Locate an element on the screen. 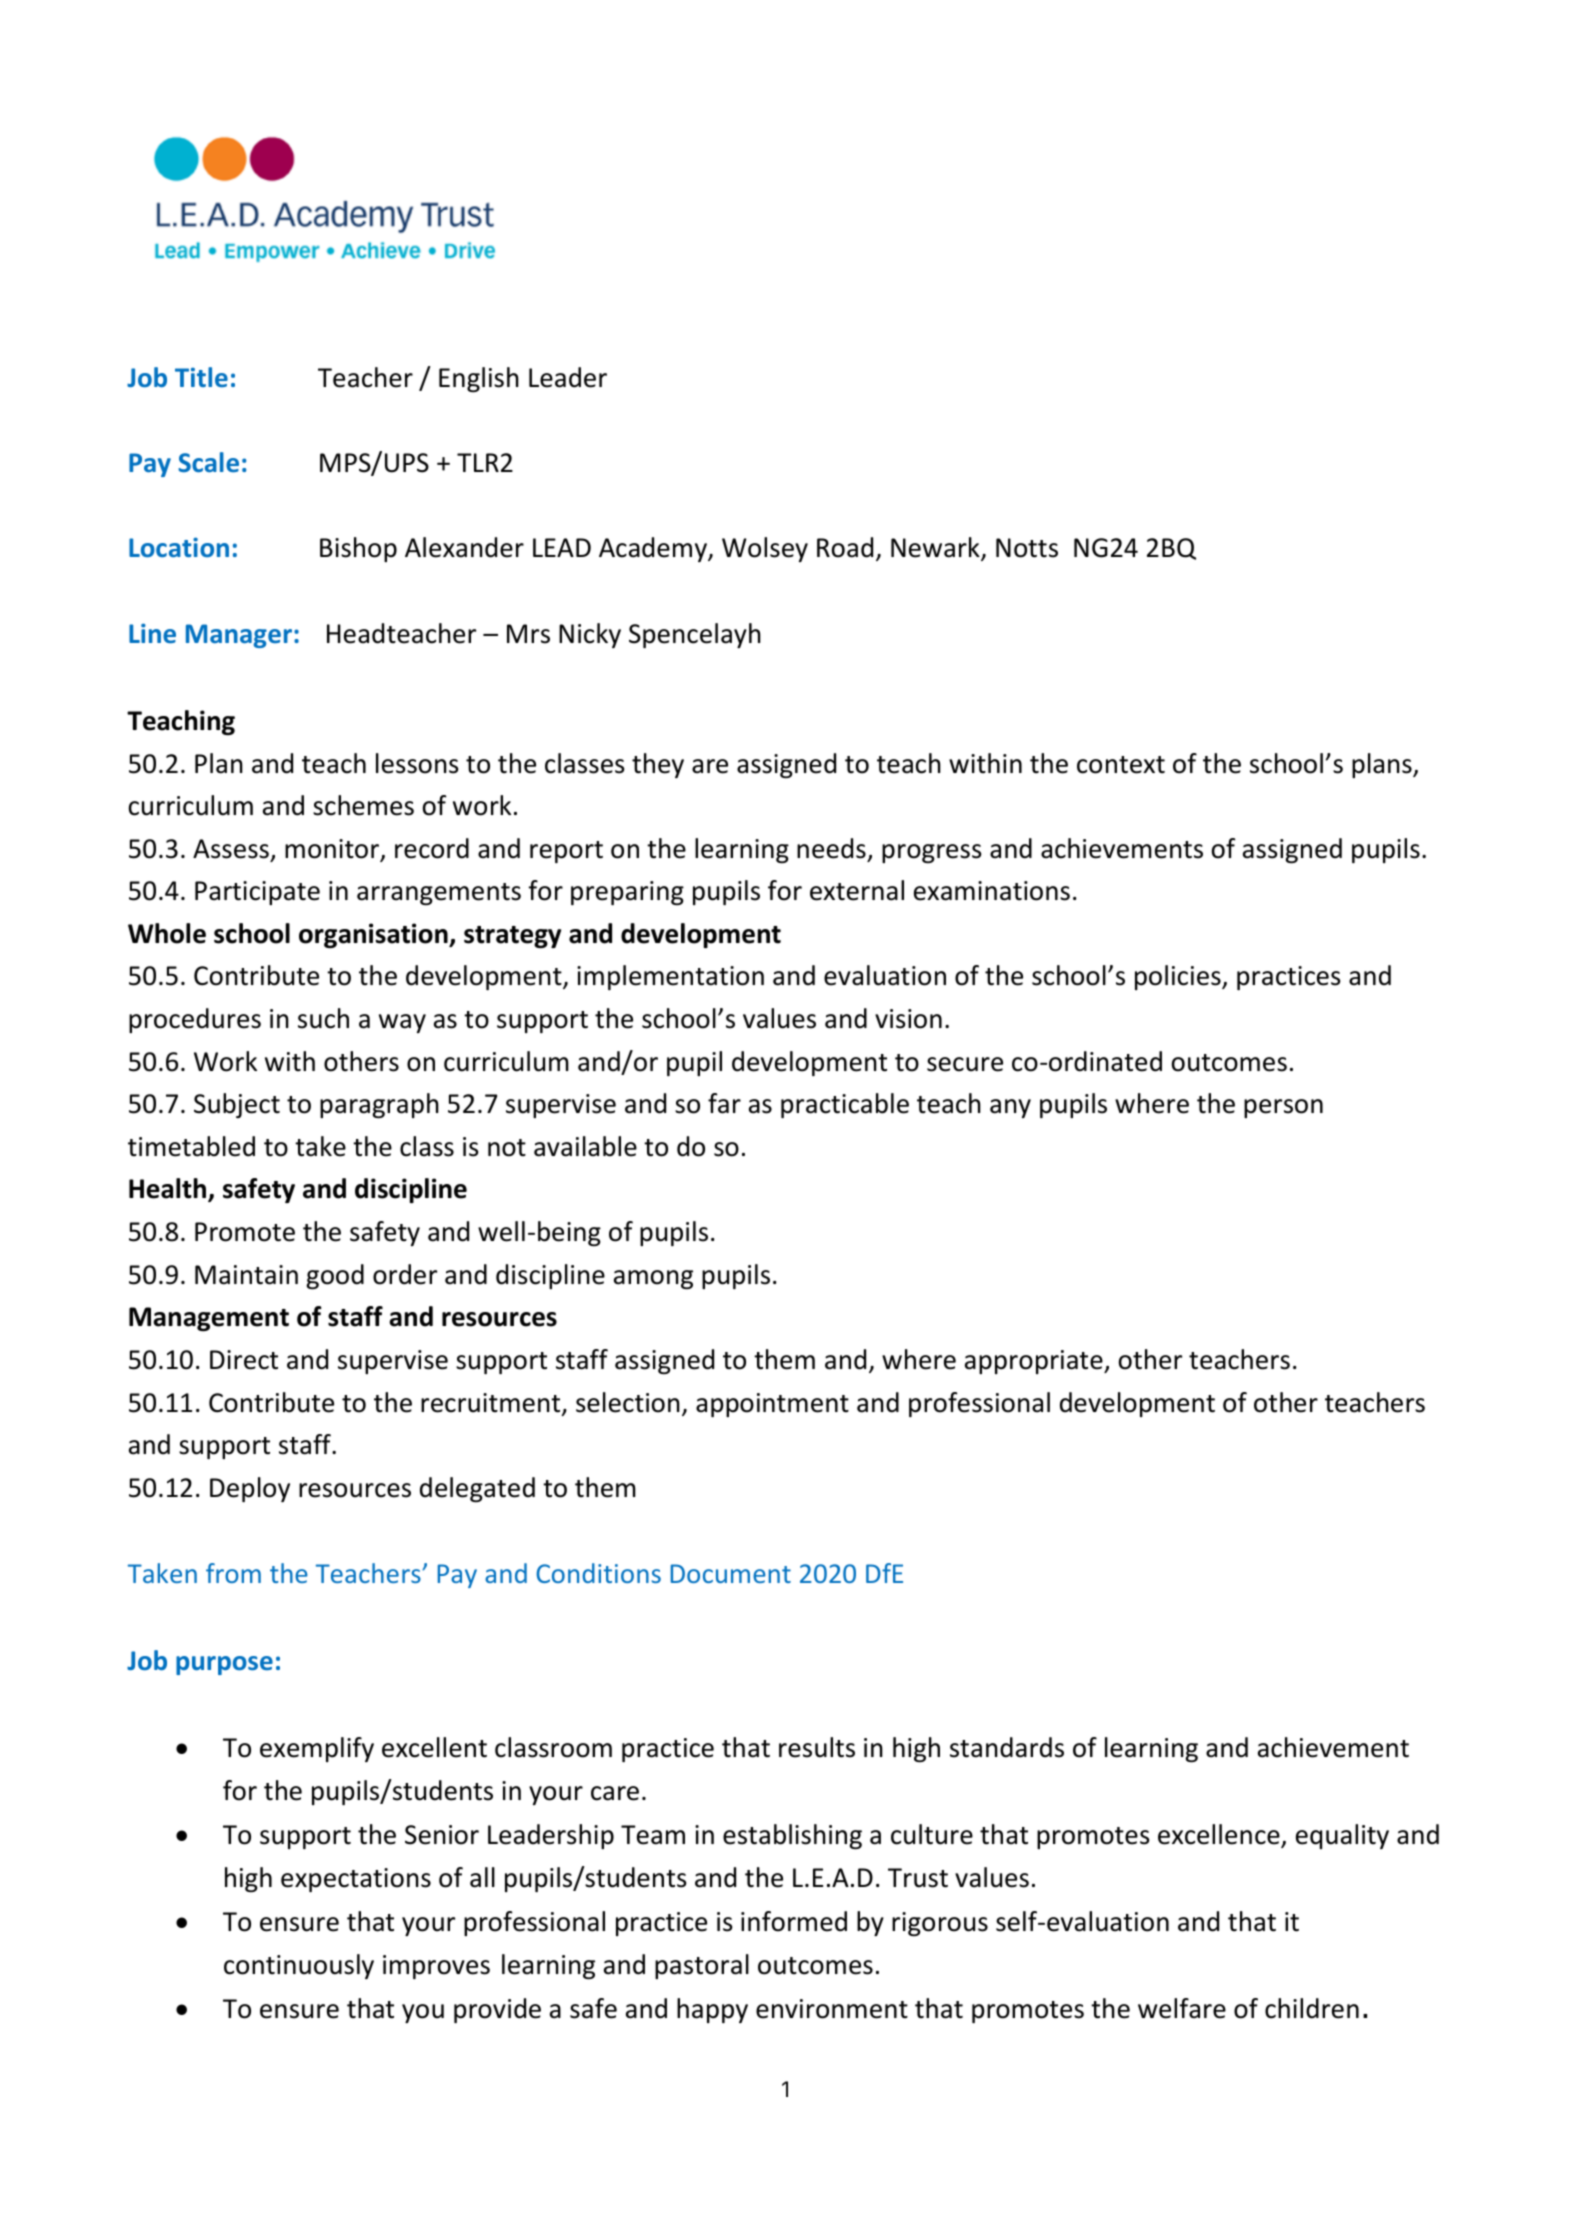 This screenshot has height=2226, width=1574. Document is located at coordinates (731, 1573).
